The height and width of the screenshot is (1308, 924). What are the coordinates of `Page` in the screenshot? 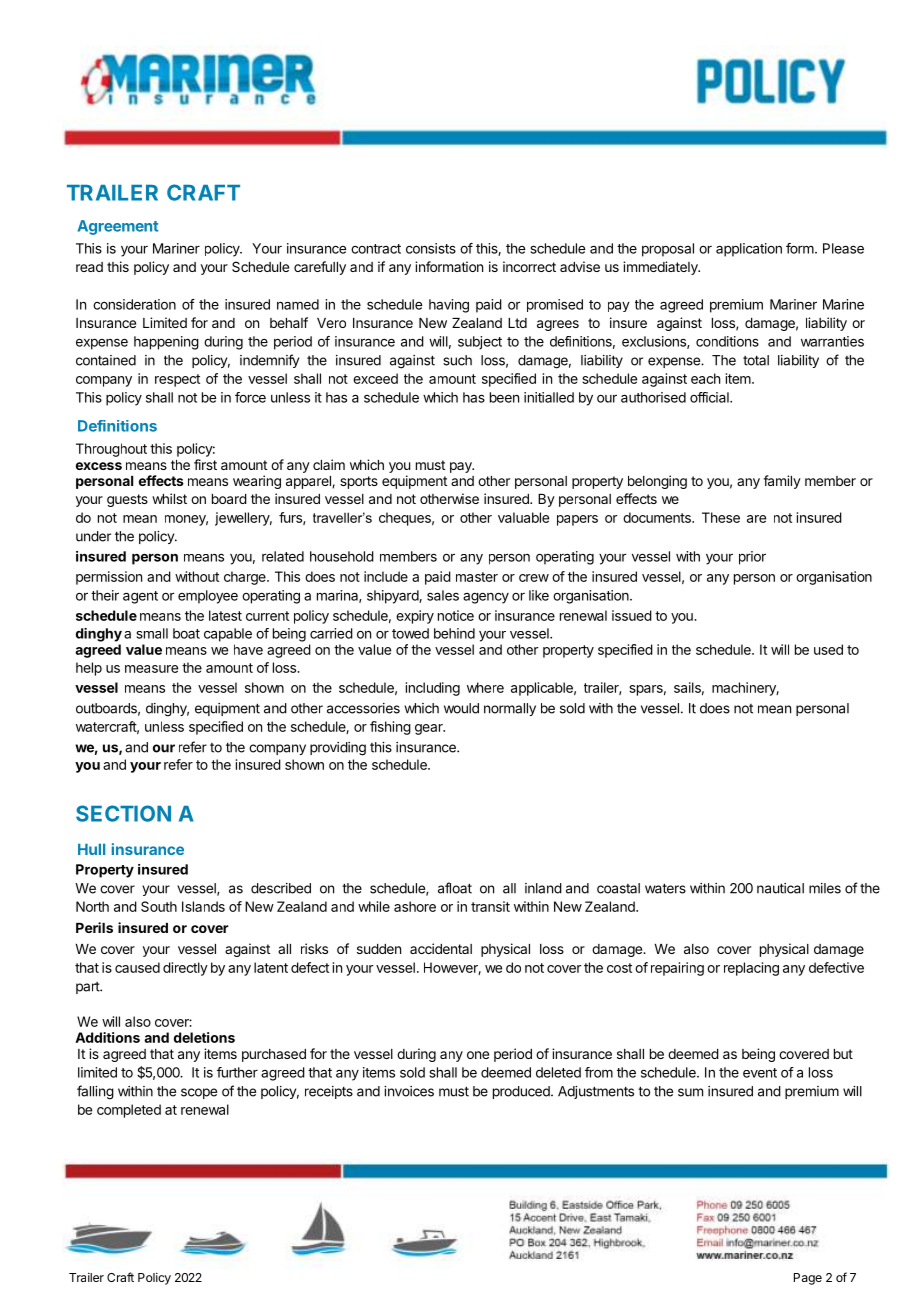 It's located at (808, 1279).
